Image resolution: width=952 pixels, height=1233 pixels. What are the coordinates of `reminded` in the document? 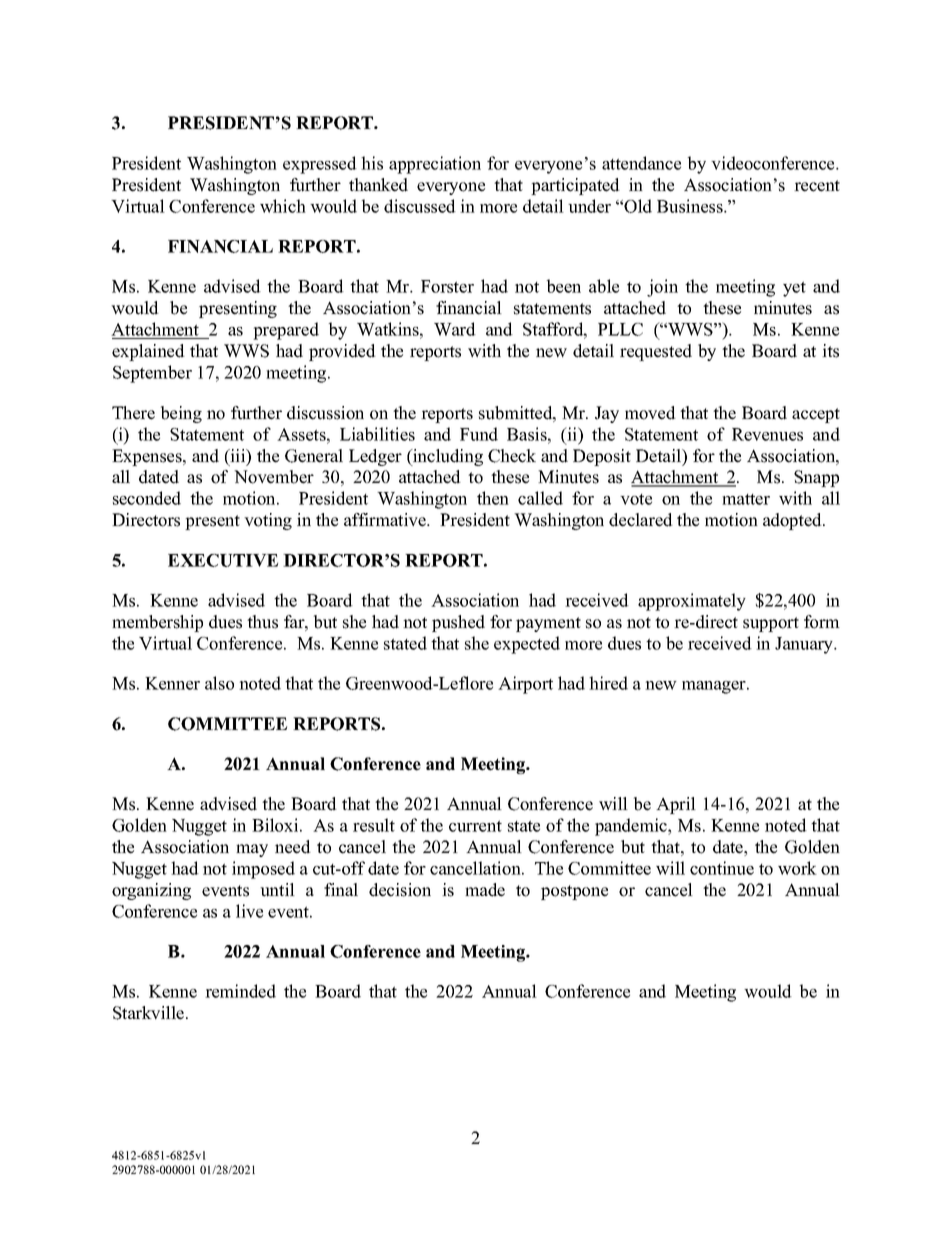 It's located at (240, 991).
